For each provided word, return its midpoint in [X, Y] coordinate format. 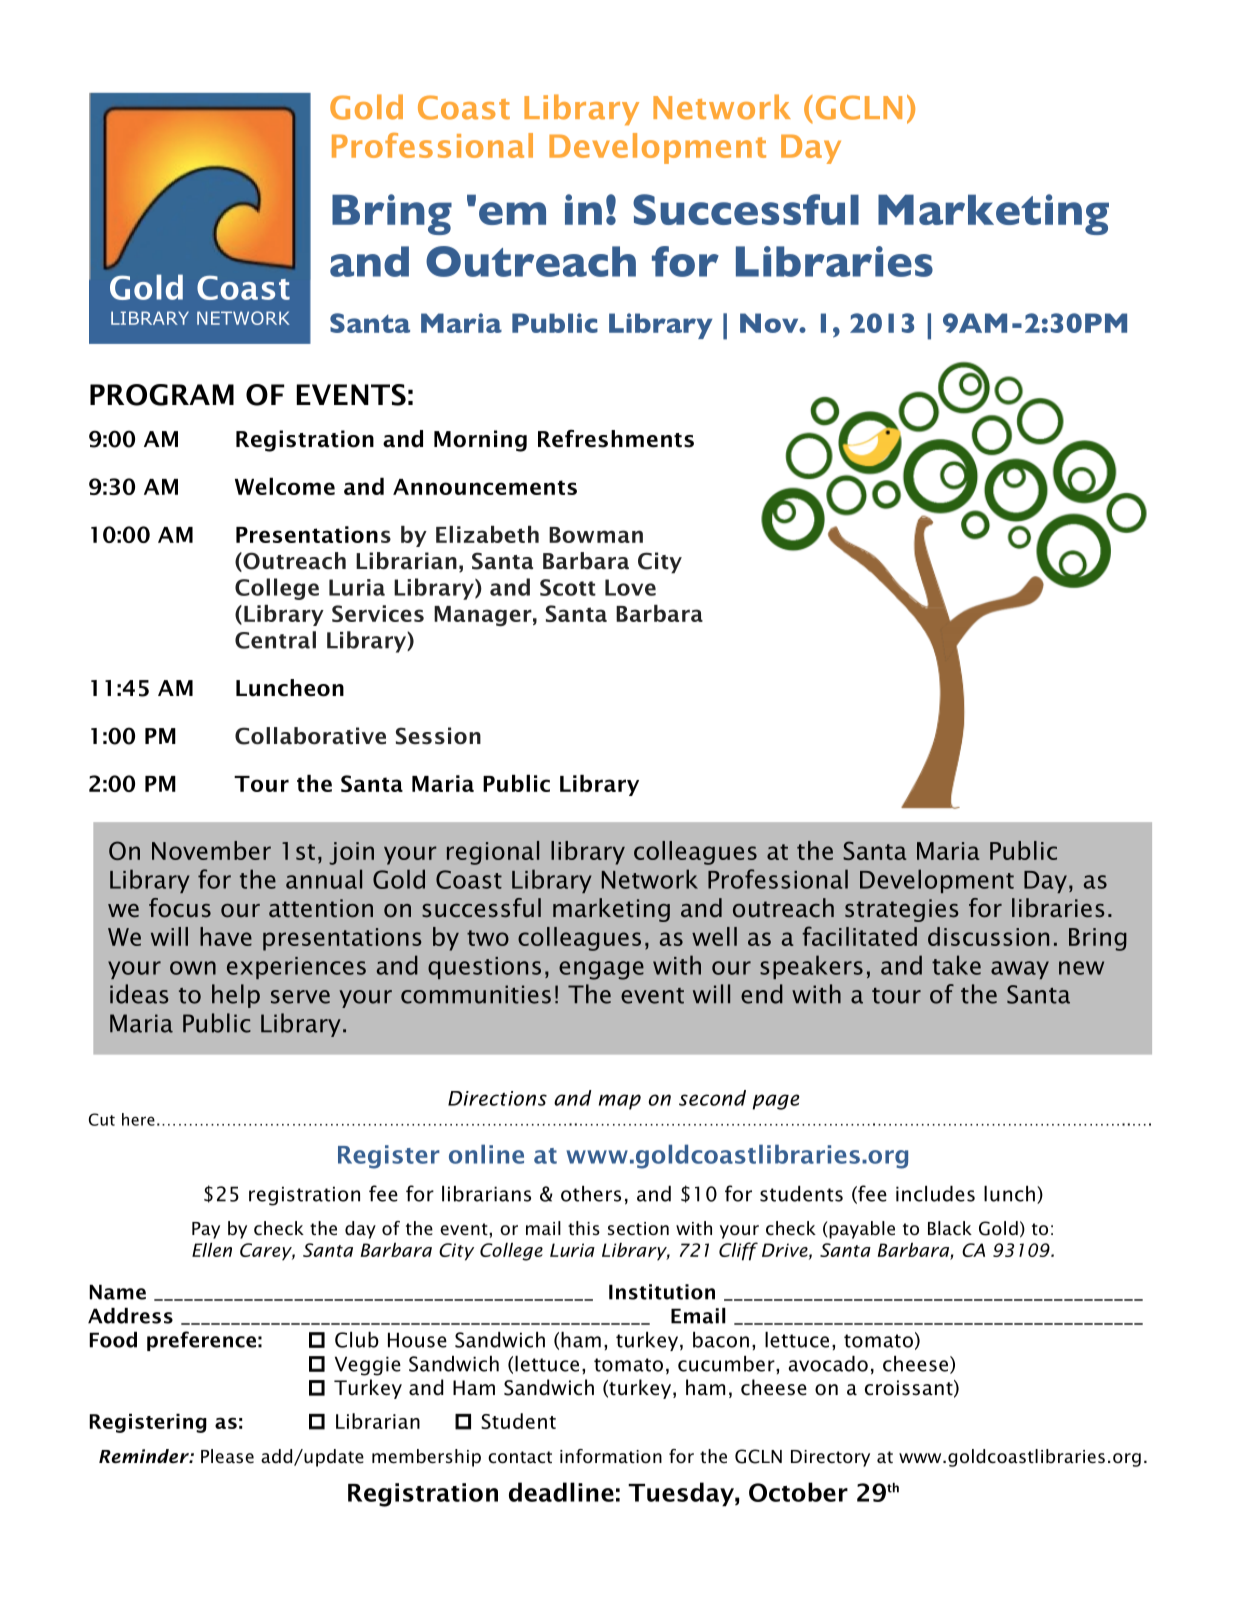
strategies [902, 910]
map [620, 1102]
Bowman [596, 535]
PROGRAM [162, 395]
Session [438, 736]
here [138, 1119]
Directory [830, 1458]
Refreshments [616, 438]
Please [227, 1456]
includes [935, 1194]
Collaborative [310, 736]
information [611, 1456]
